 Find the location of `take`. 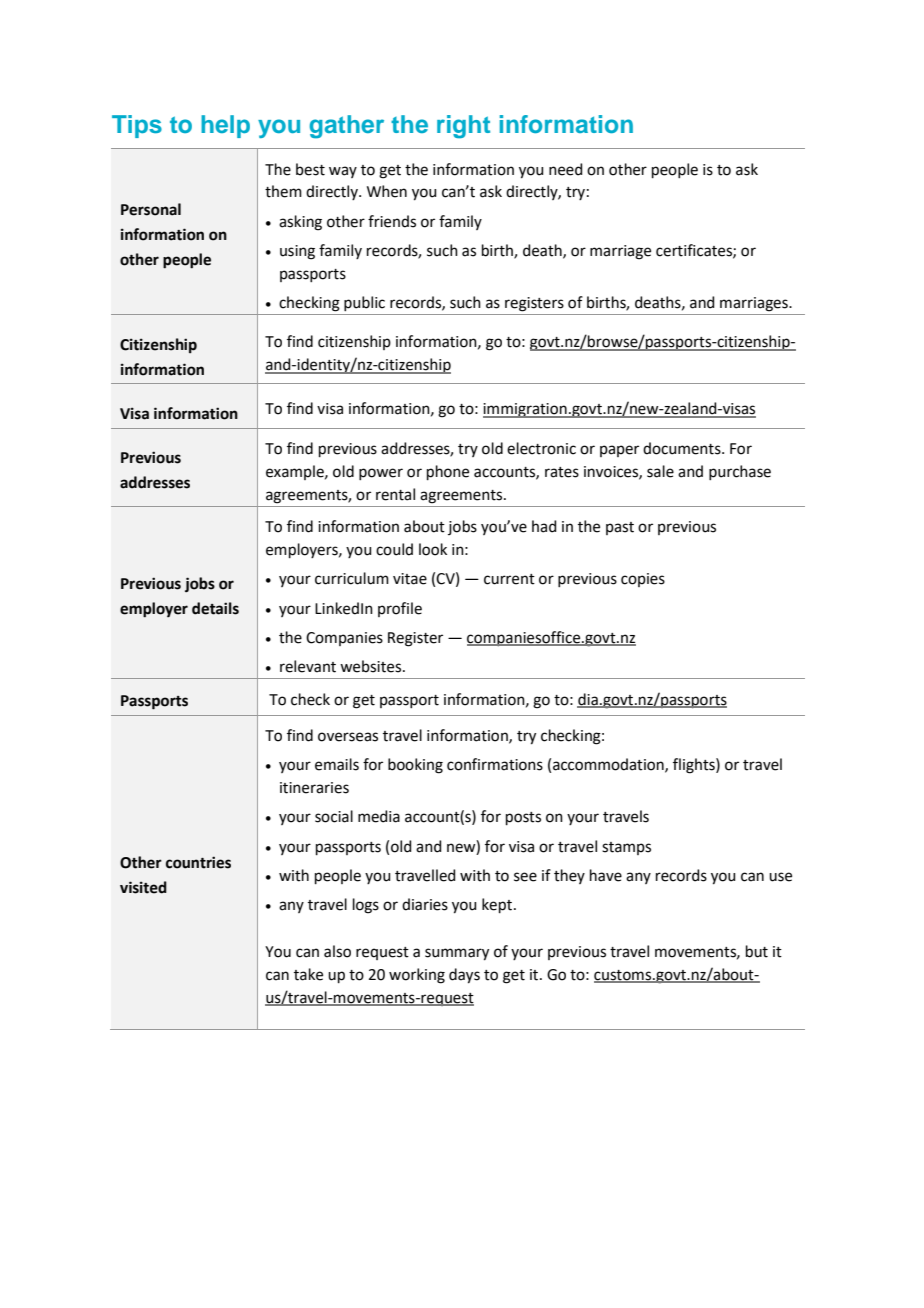

take is located at coordinates (308, 974).
